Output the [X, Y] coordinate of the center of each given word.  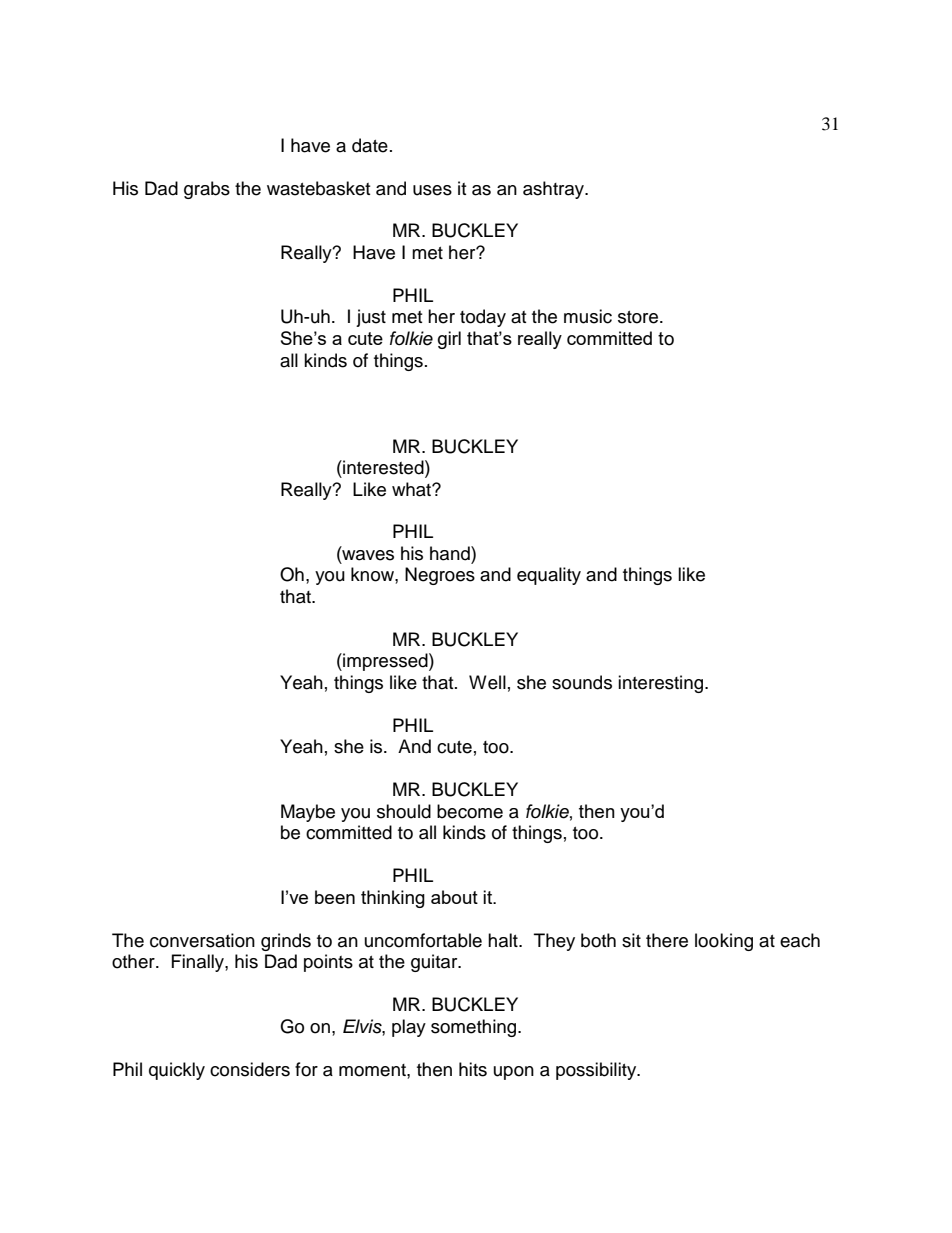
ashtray [554, 190]
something [475, 1028]
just [371, 318]
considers [250, 1069]
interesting [662, 684]
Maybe [308, 813]
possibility [597, 1071]
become [470, 811]
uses [432, 190]
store [639, 317]
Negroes [440, 576]
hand [451, 553]
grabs [207, 190]
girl [449, 340]
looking [724, 942]
